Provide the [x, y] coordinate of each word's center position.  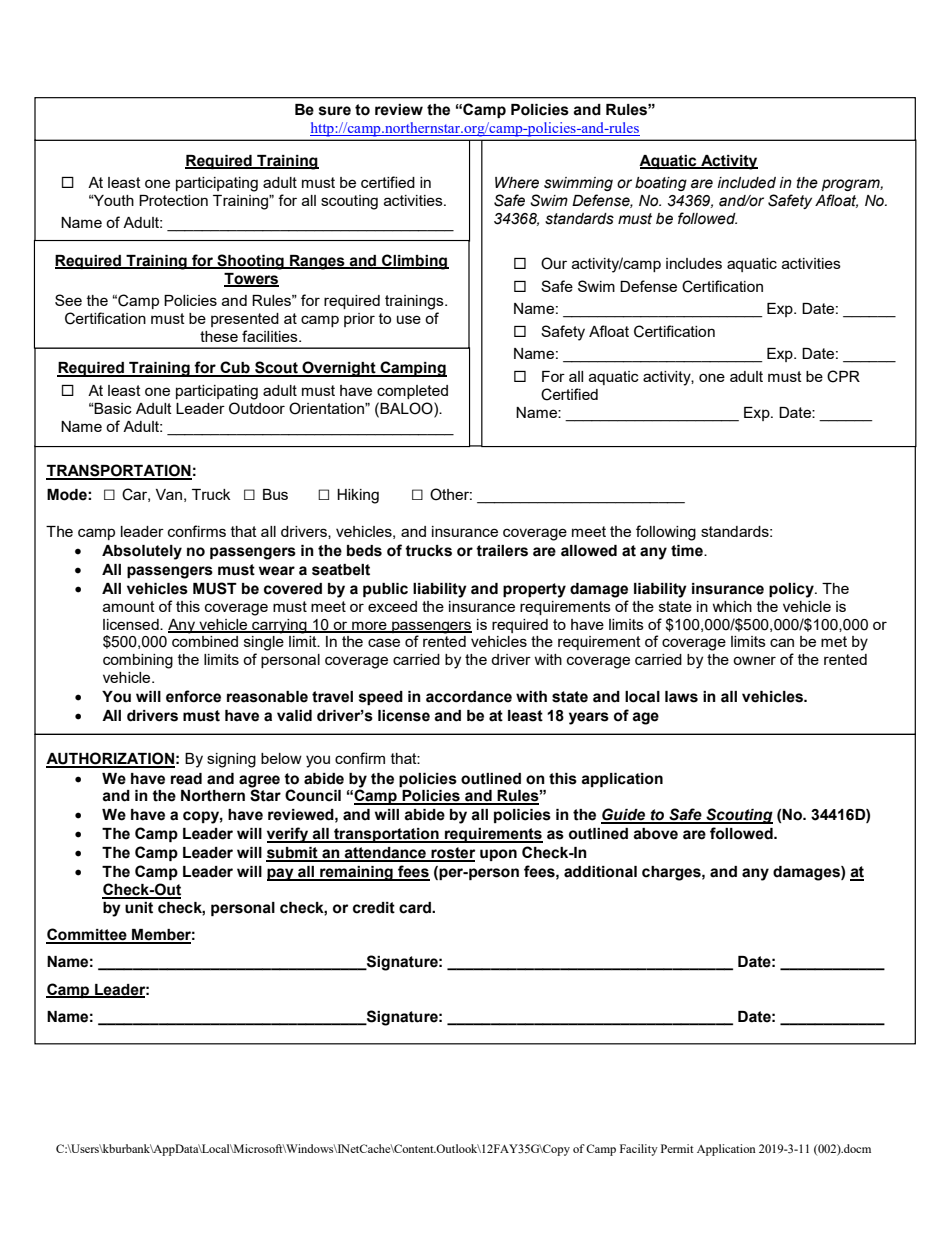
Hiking [358, 496]
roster [452, 854]
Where [517, 183]
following [666, 533]
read [186, 779]
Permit [677, 1148]
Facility [639, 1150]
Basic [112, 408]
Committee [87, 935]
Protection [173, 200]
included [746, 183]
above [655, 834]
